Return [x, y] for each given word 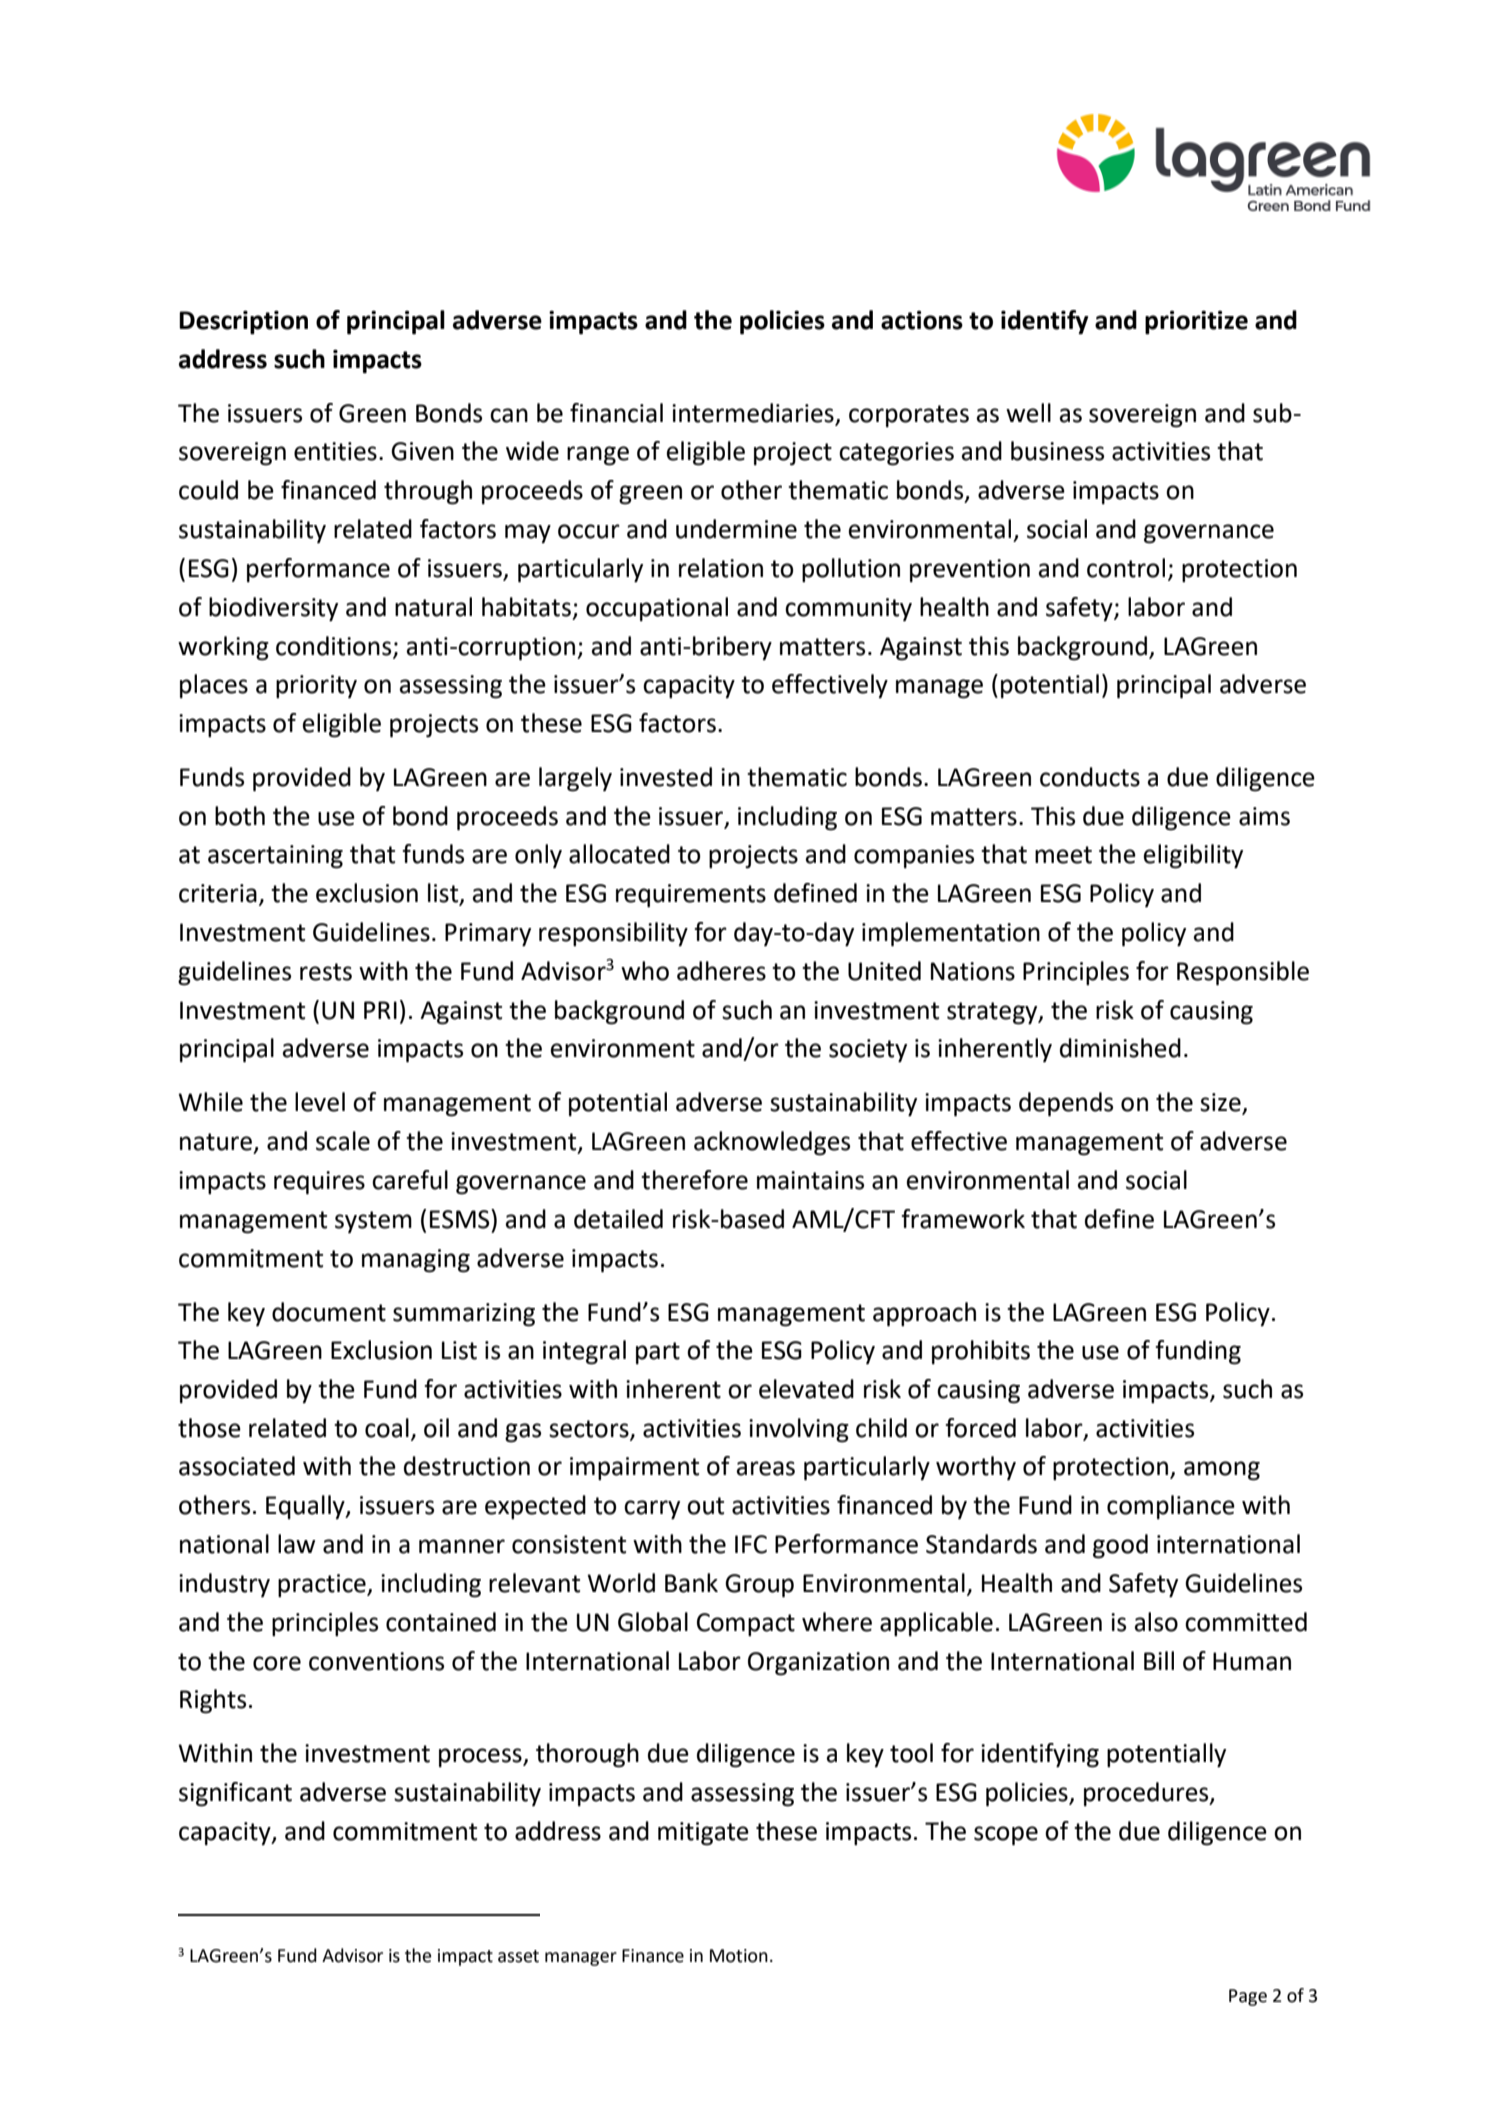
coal [387, 1428]
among [1222, 1471]
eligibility [1193, 856]
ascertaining [275, 857]
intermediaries [753, 413]
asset [518, 1956]
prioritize [1196, 322]
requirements [691, 896]
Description [243, 322]
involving [799, 1430]
